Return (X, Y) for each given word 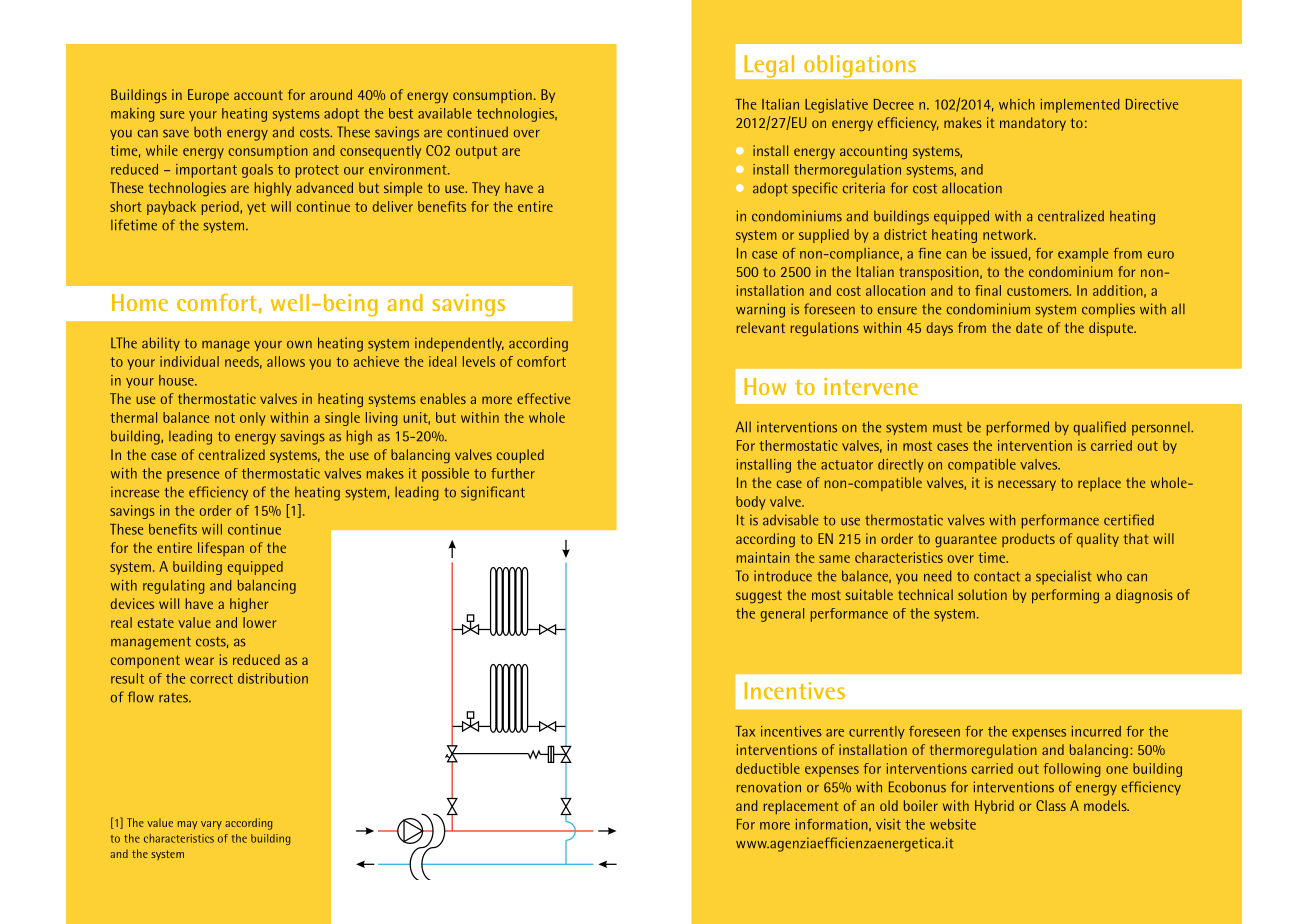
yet (256, 208)
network (1009, 234)
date (1029, 327)
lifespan (221, 549)
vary (211, 825)
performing (1065, 596)
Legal (769, 66)
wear (199, 661)
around (331, 94)
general (782, 615)
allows (286, 361)
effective (543, 398)
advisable (790, 520)
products (1028, 540)
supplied (824, 236)
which (1017, 104)
